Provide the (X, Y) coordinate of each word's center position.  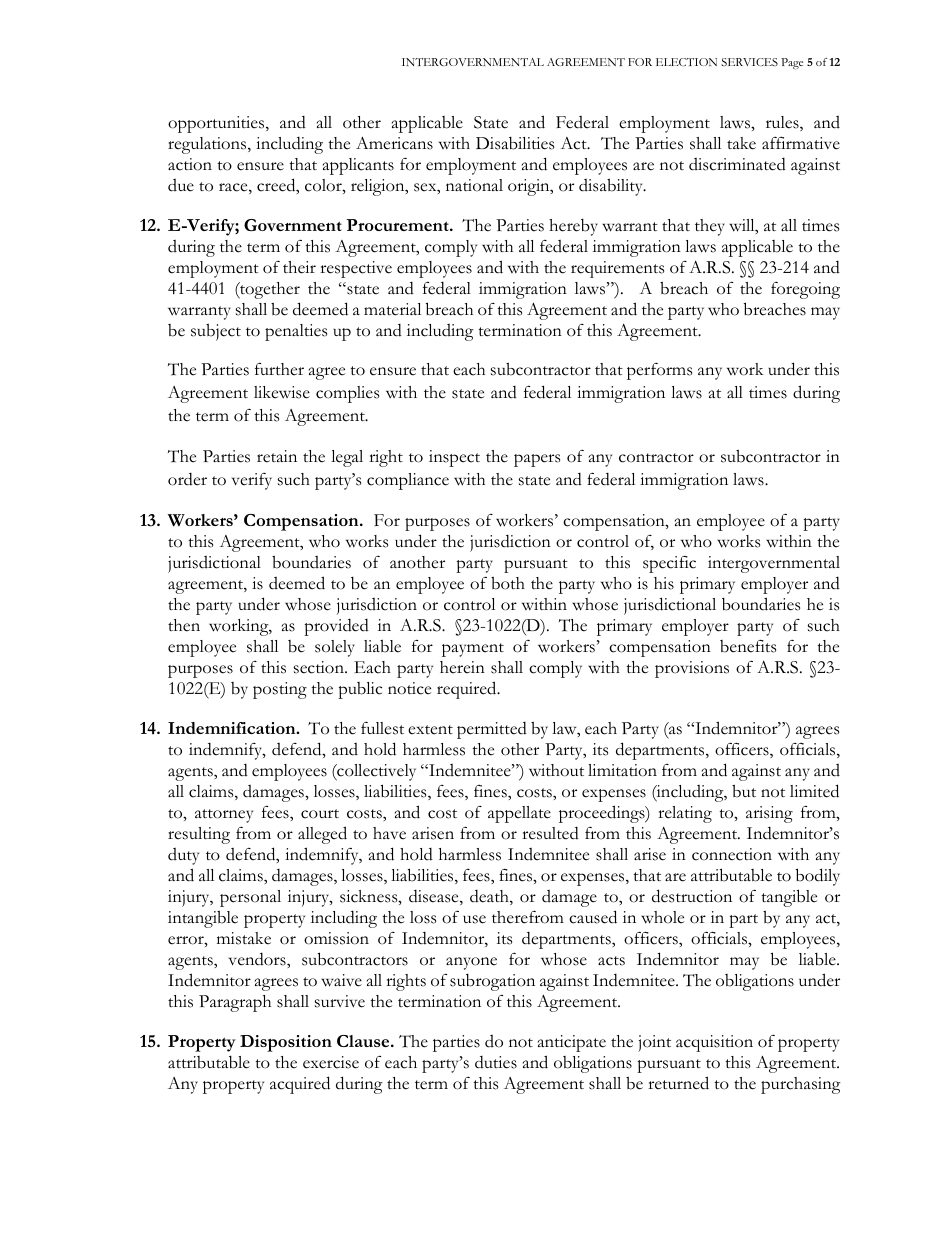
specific (669, 564)
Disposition (286, 1043)
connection (732, 854)
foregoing (805, 290)
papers (537, 460)
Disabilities (515, 143)
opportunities (217, 124)
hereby (573, 227)
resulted (550, 833)
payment (473, 650)
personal (250, 898)
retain (277, 456)
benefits (748, 646)
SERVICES (749, 62)
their (299, 267)
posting (280, 690)
